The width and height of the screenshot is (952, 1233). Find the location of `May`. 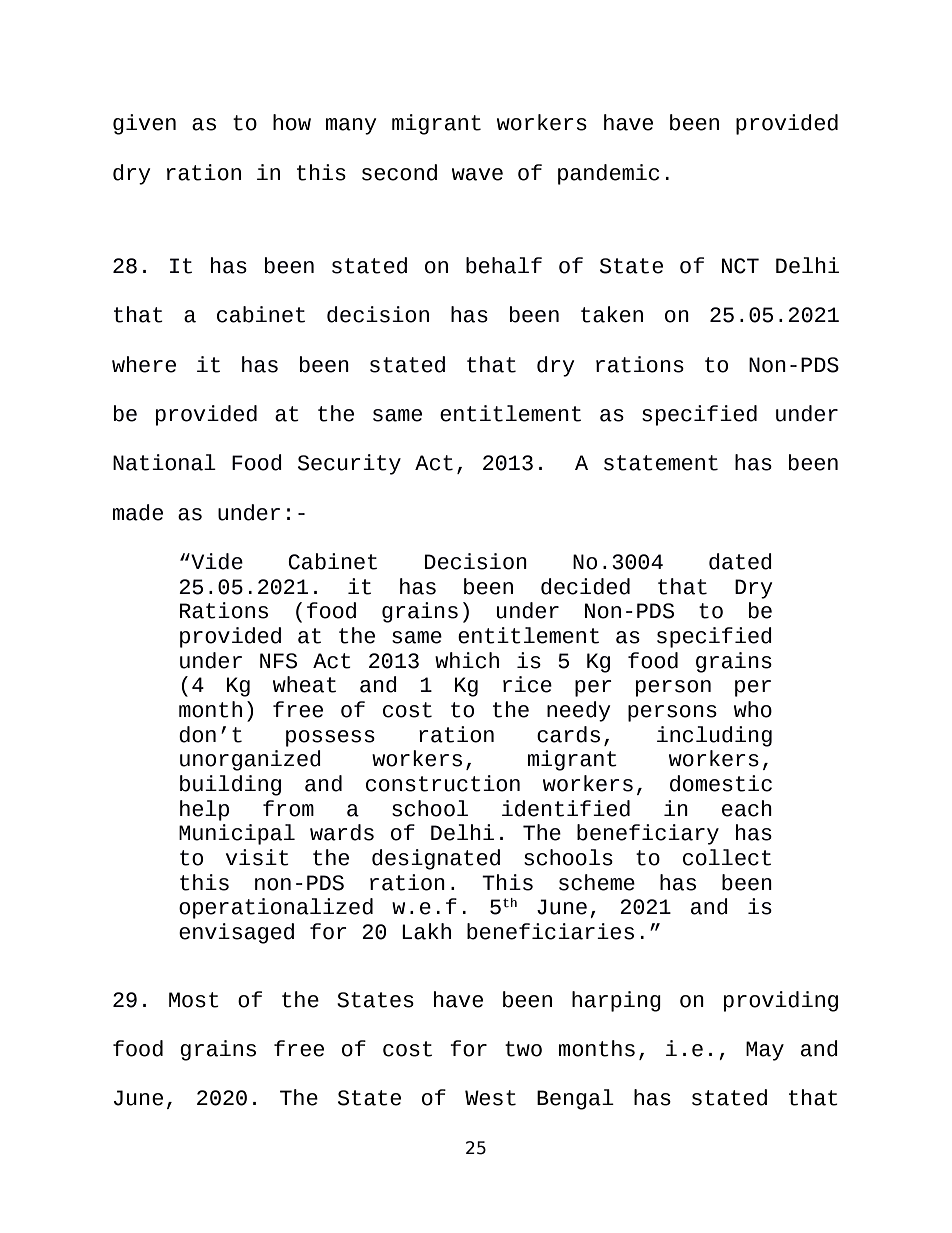

May is located at coordinates (765, 1051).
